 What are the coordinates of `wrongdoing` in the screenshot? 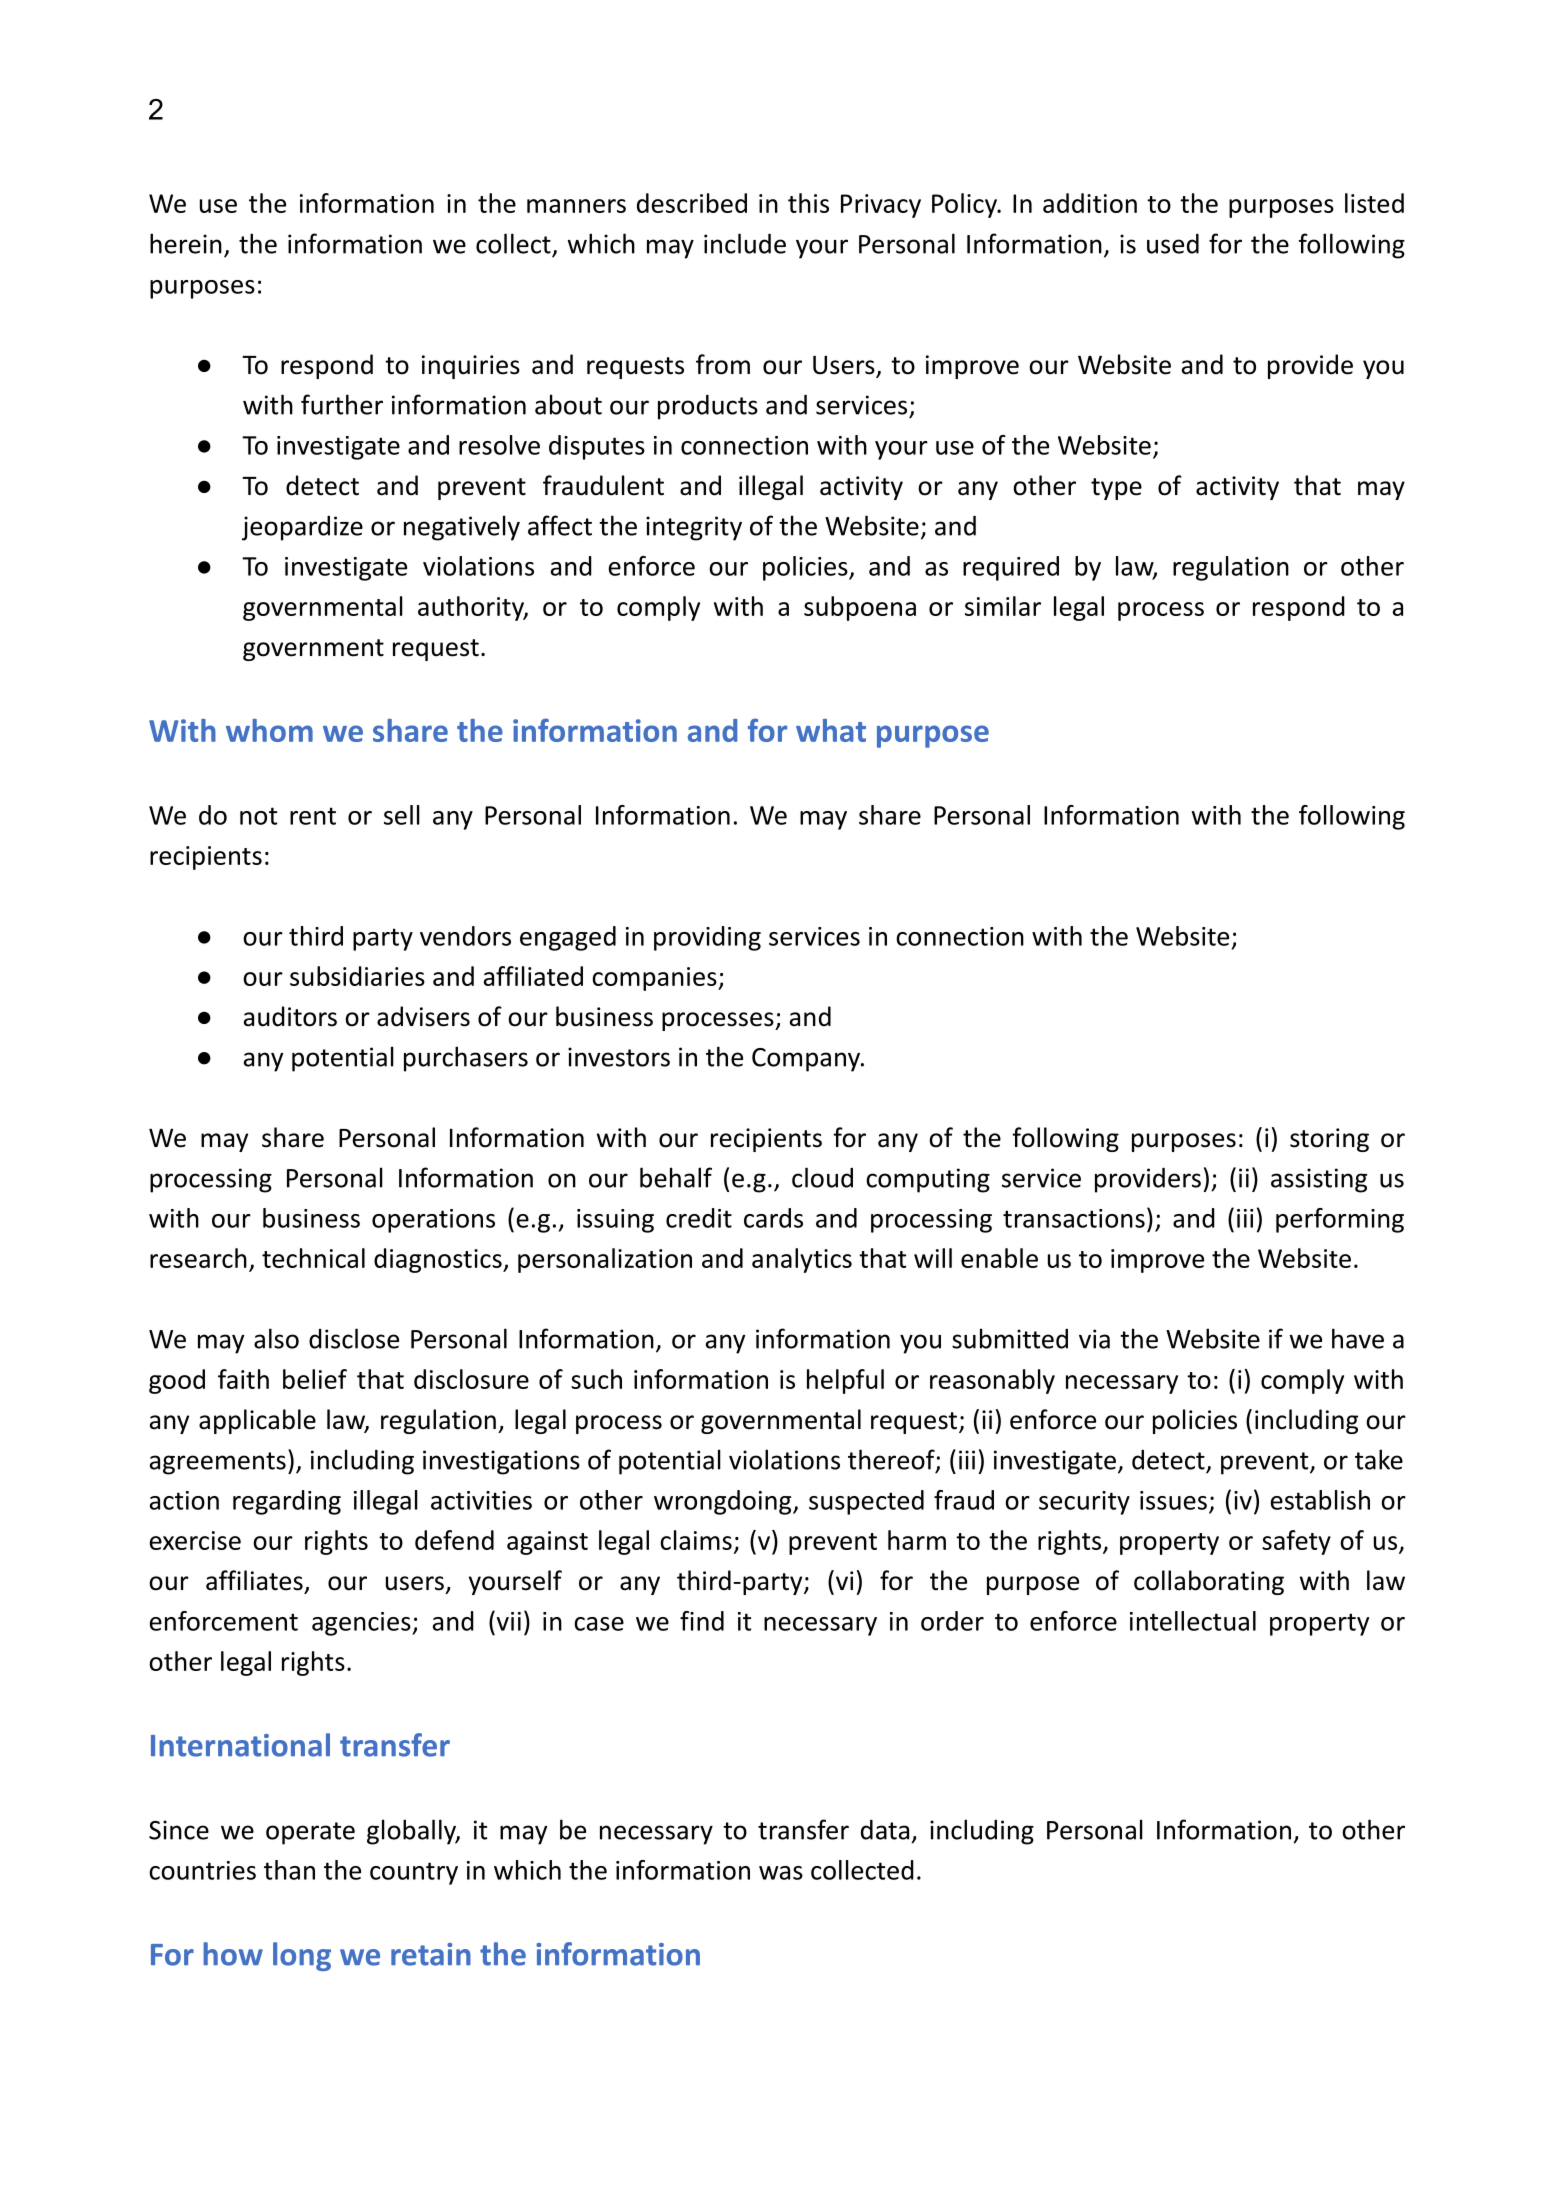 It's located at (724, 1502).
